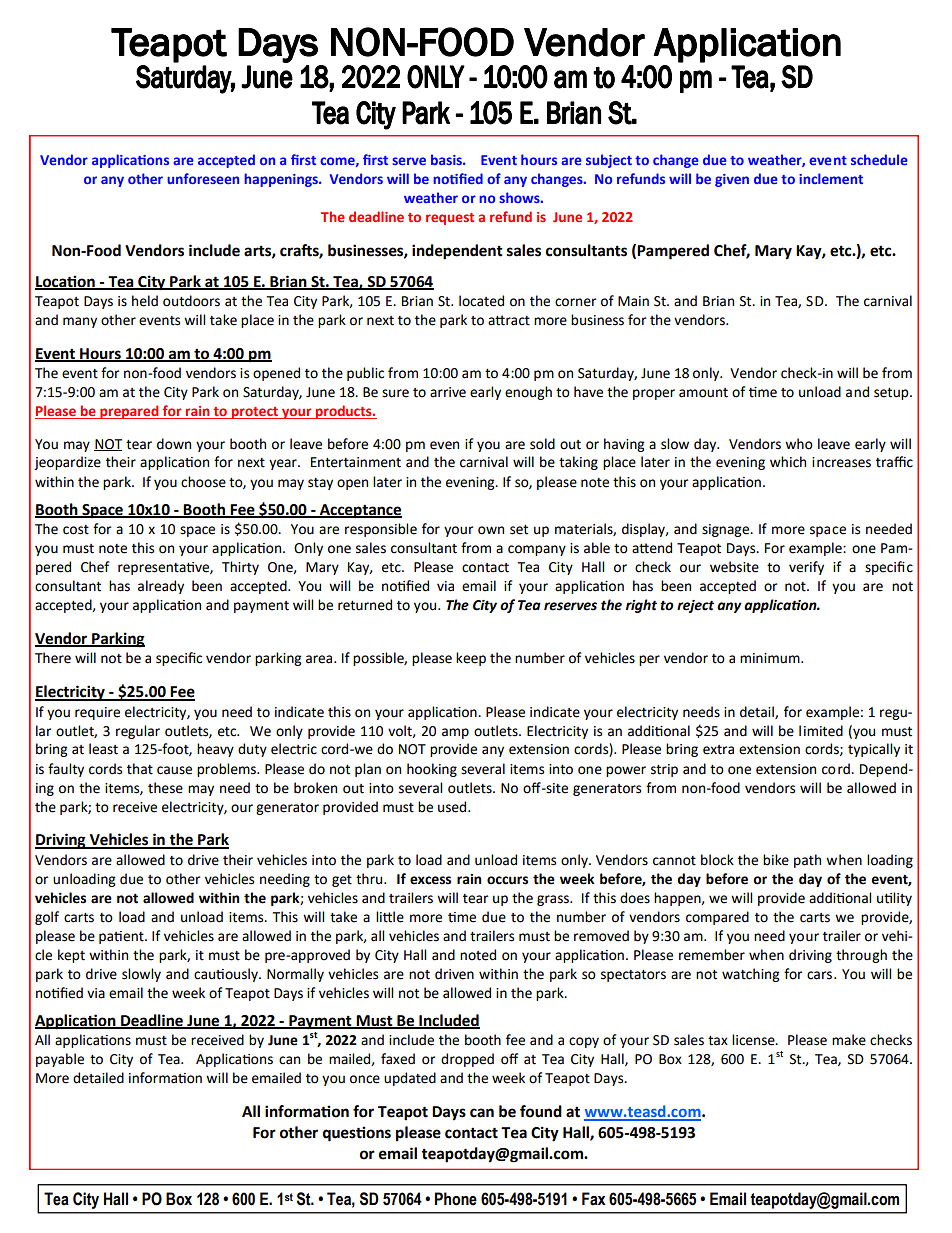 This screenshot has width=952, height=1233. I want to click on signage, so click(726, 530).
